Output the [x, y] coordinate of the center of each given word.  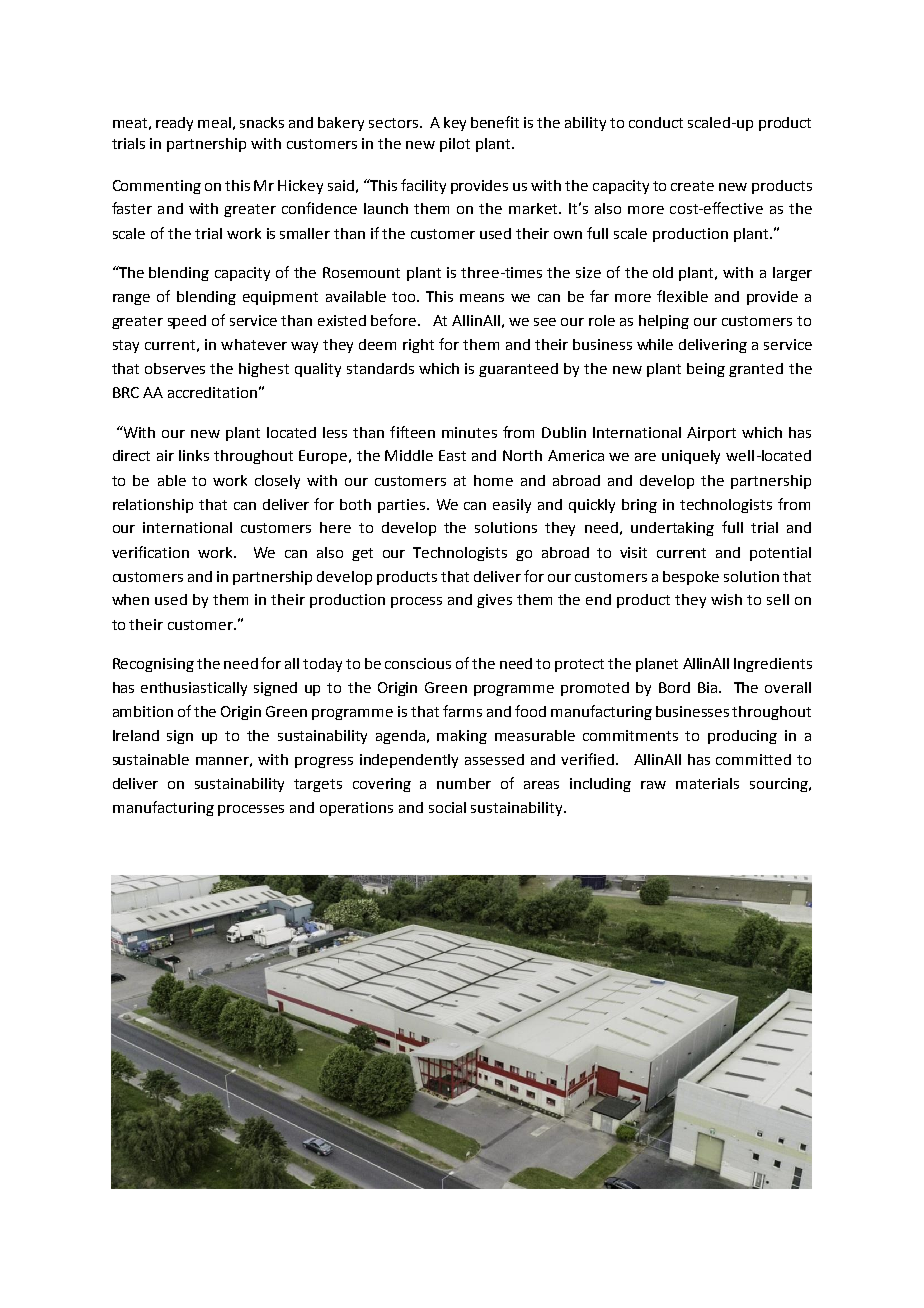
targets [318, 785]
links [194, 455]
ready [174, 124]
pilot [455, 145]
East [452, 455]
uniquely [691, 457]
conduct [656, 122]
